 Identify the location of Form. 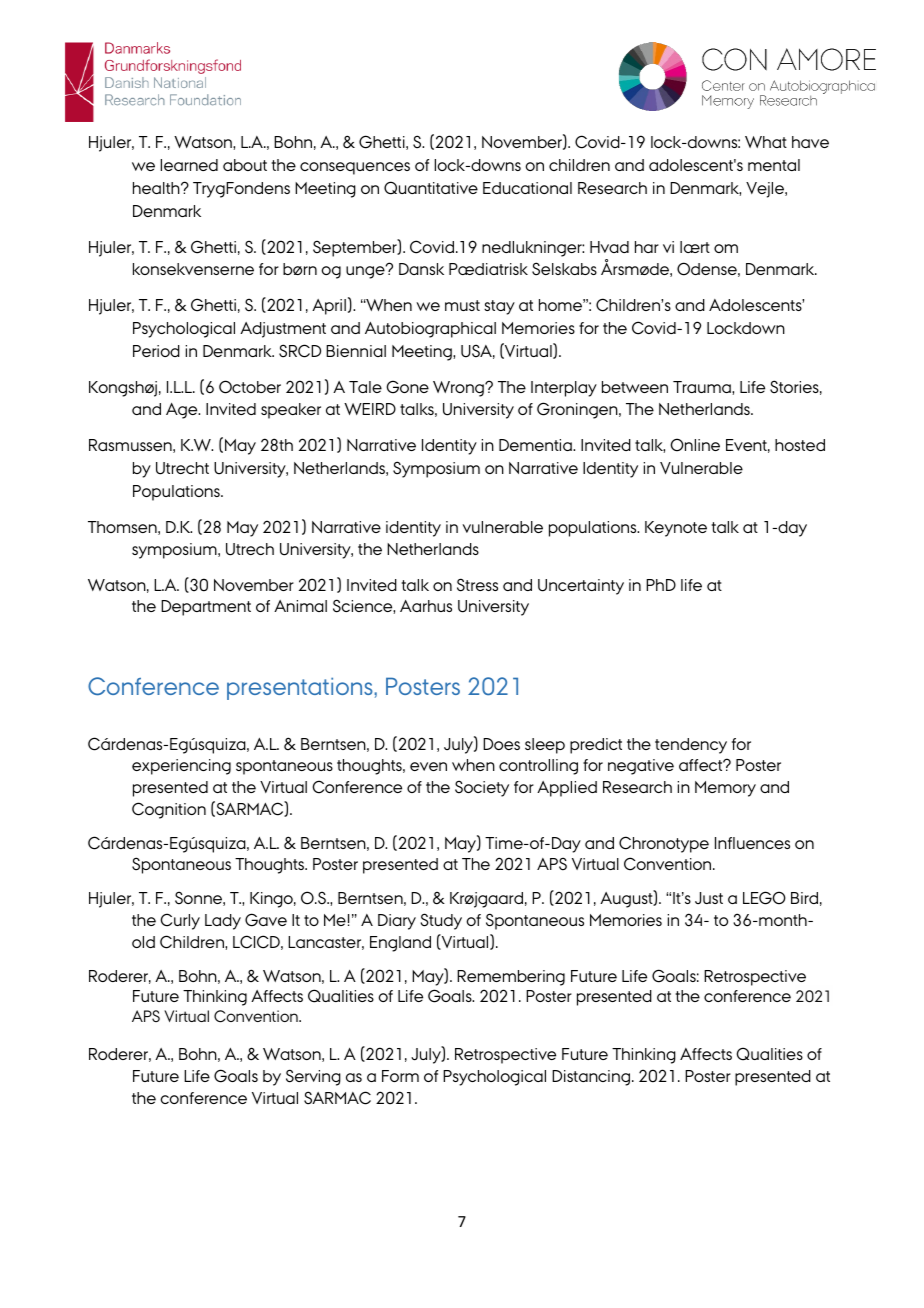
(400, 1076).
